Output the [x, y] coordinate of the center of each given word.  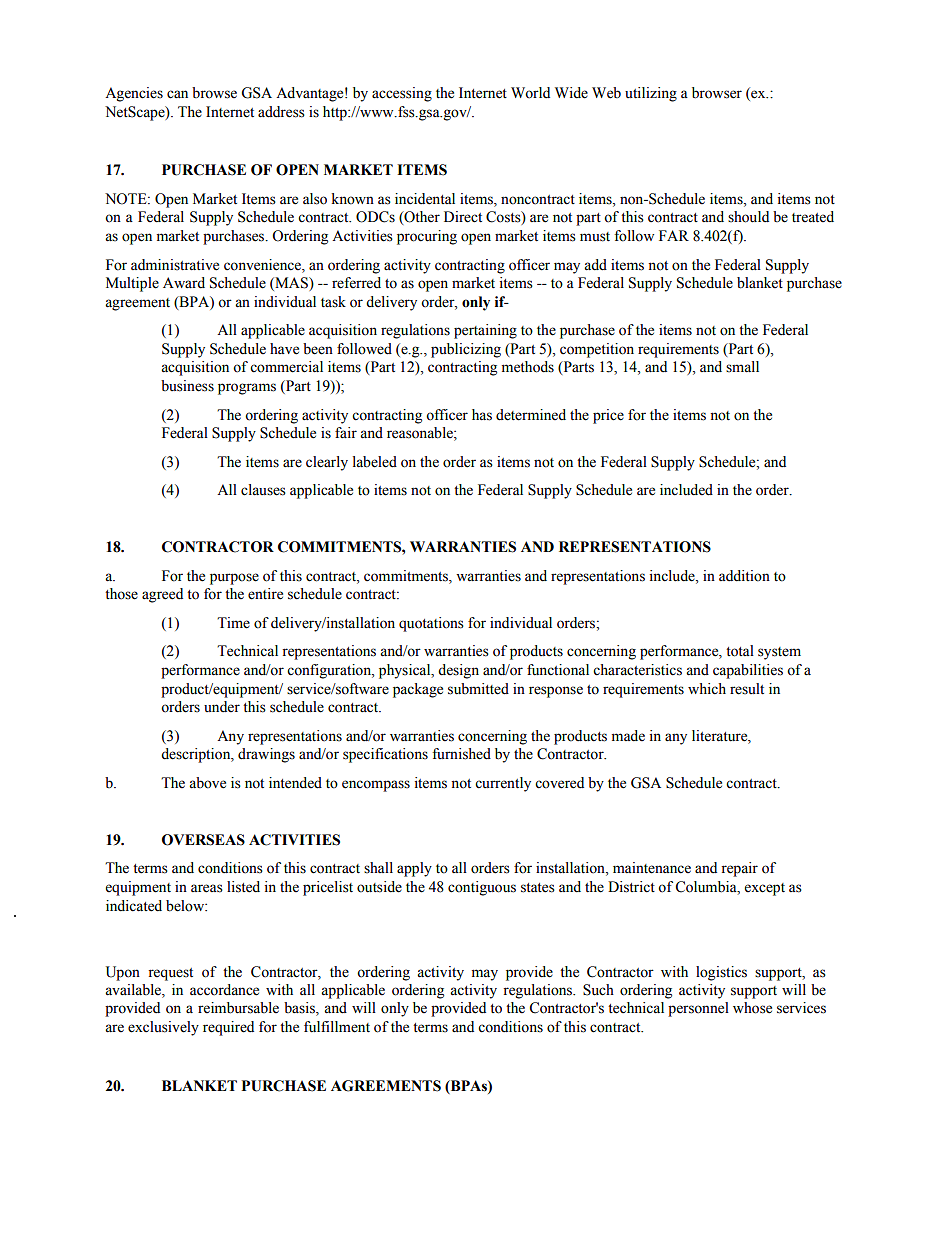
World [530, 93]
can [177, 94]
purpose [234, 579]
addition [744, 576]
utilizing [651, 94]
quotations [431, 624]
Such [598, 990]
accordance [224, 990]
